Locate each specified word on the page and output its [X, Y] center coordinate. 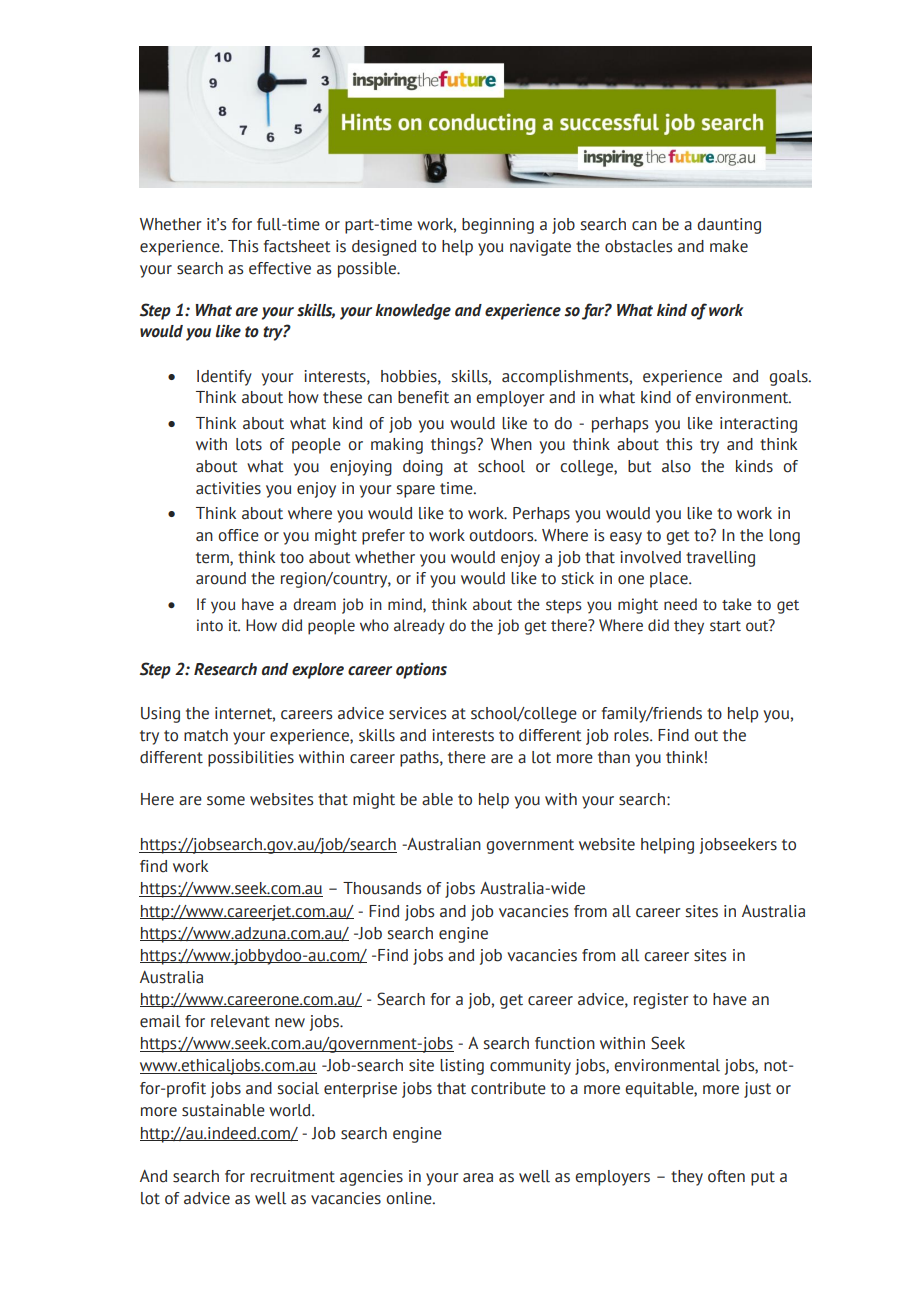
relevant [240, 1021]
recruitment [293, 1176]
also [676, 466]
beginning [498, 226]
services [417, 713]
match [206, 735]
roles [632, 735]
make [729, 246]
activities [228, 488]
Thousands [382, 888]
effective [280, 268]
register [661, 1001]
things [454, 446]
